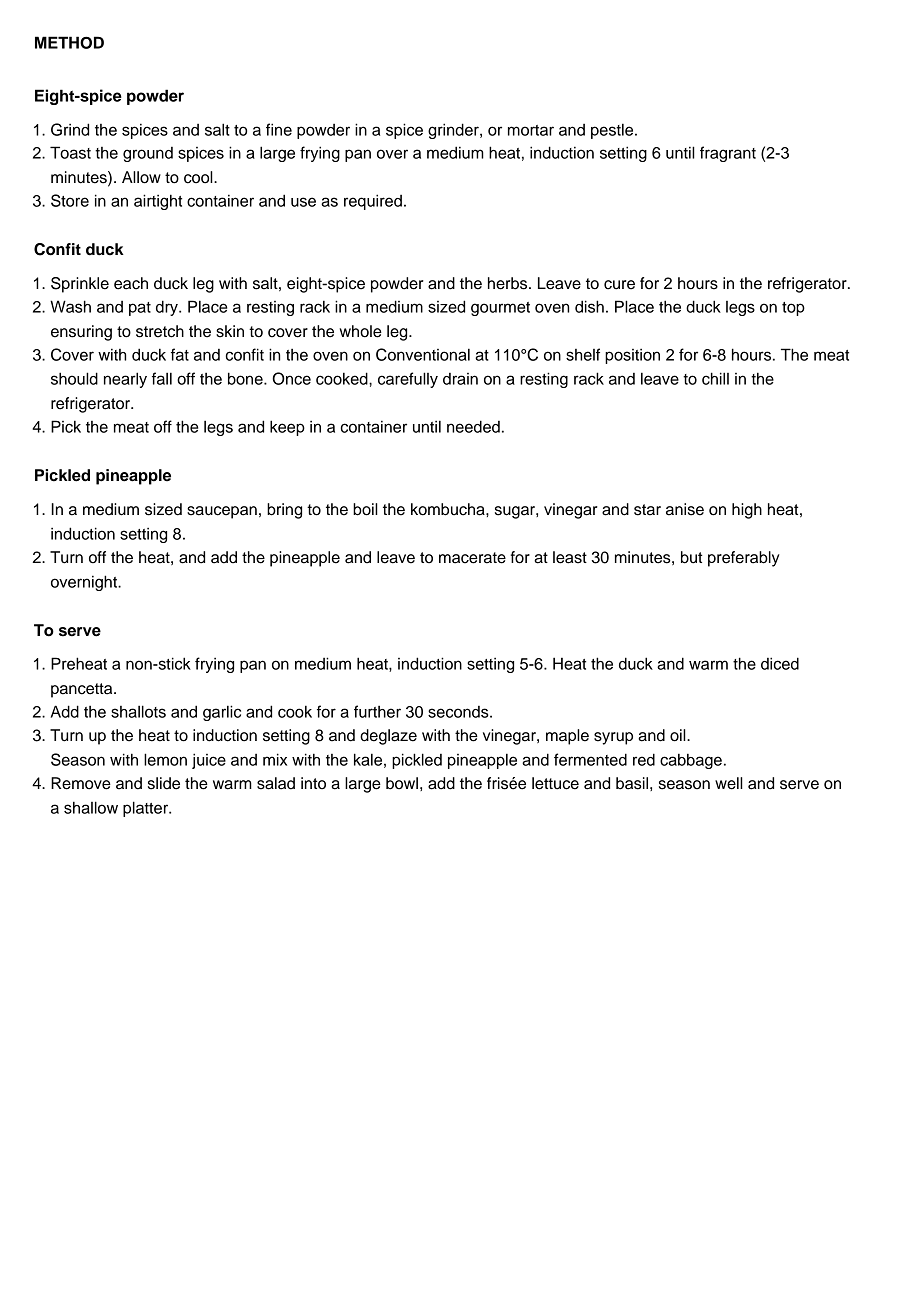  I want to click on each, so click(131, 283).
